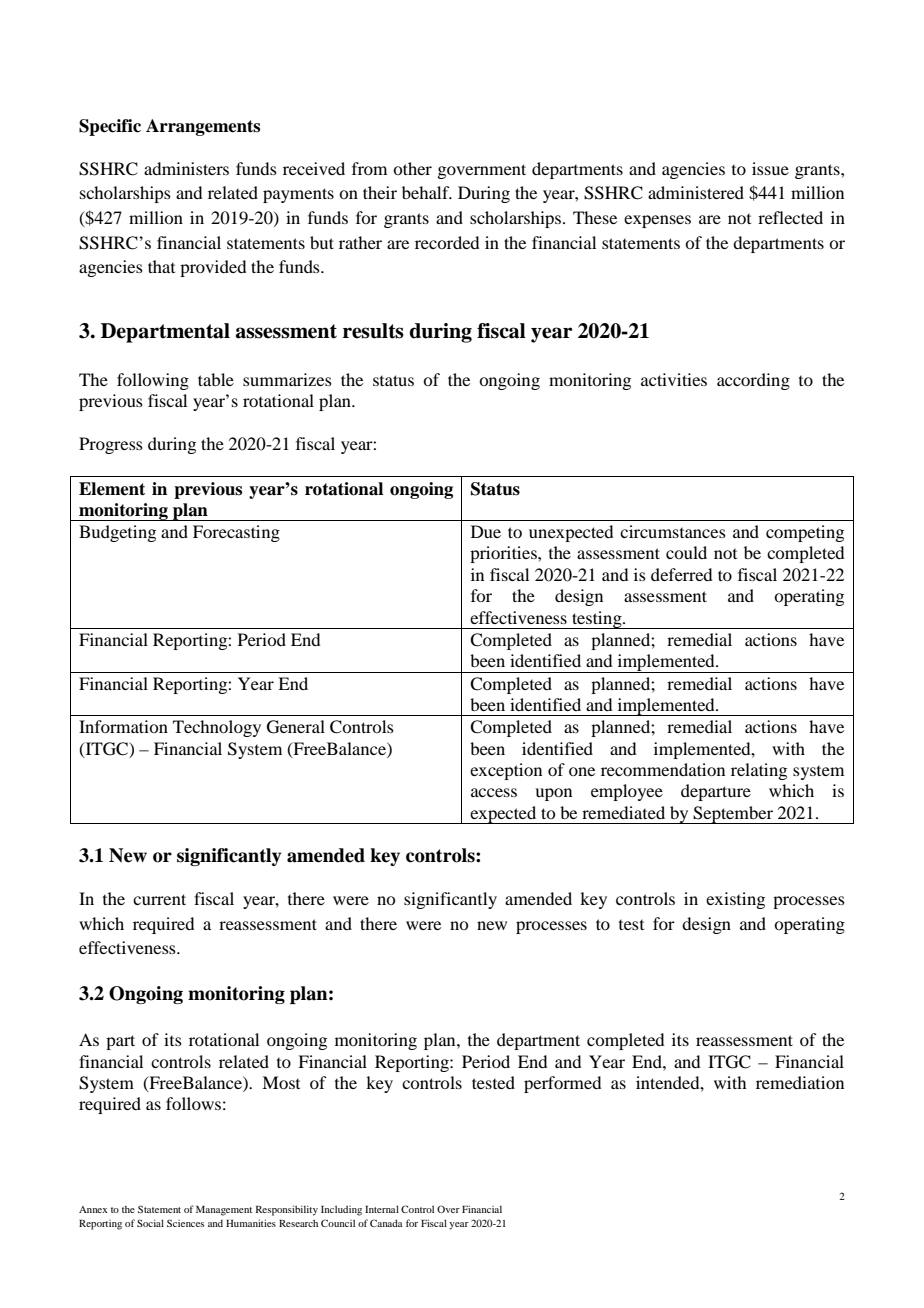 This image has width=924, height=1308. I want to click on administers, so click(186, 168).
